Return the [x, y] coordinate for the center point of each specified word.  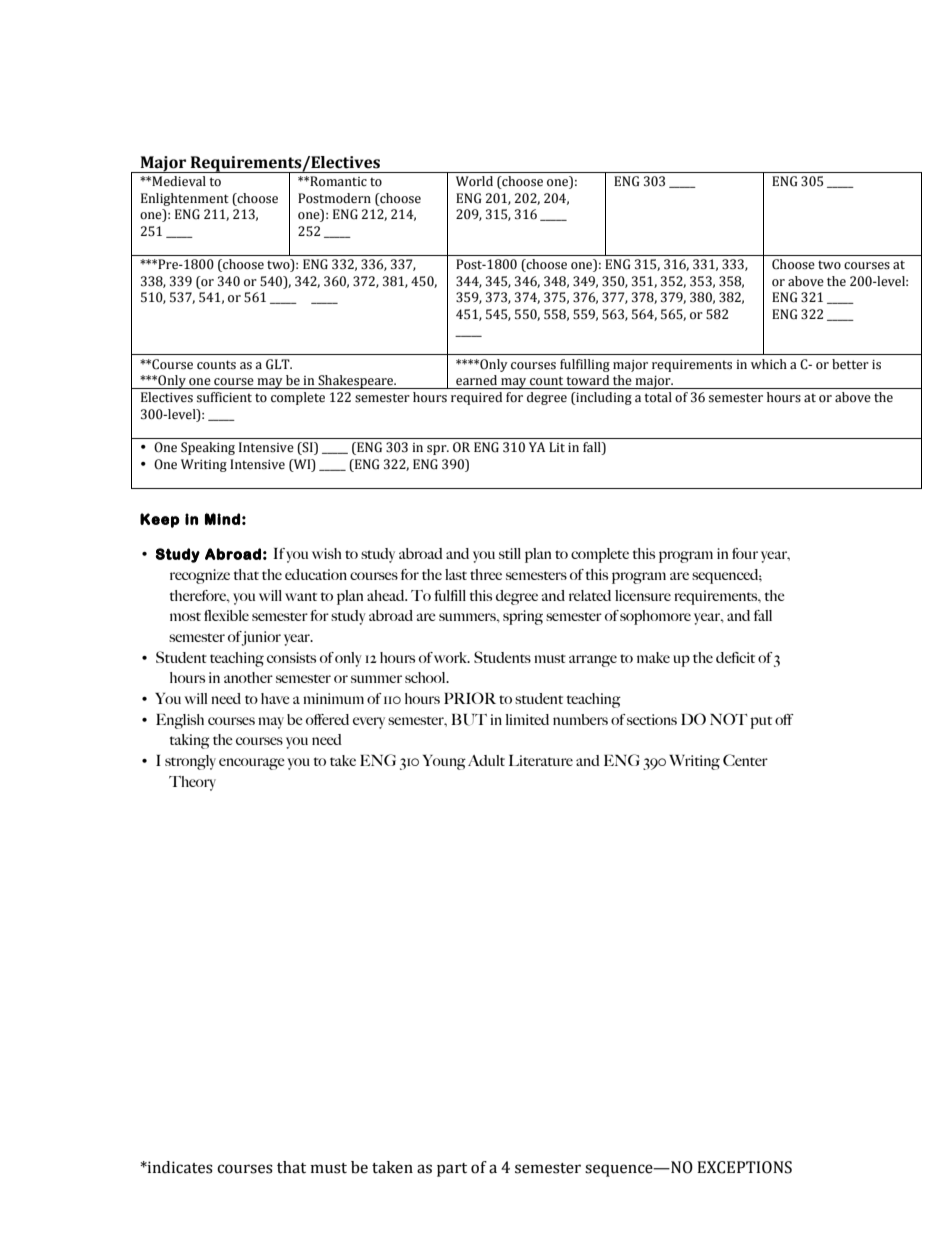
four [745, 553]
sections [652, 719]
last [456, 574]
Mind [222, 519]
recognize [200, 576]
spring [523, 617]
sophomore [655, 617]
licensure [643, 595]
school [426, 677]
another [248, 677]
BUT [469, 720]
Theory [192, 783]
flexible [226, 615]
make [653, 657]
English [180, 721]
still [510, 553]
